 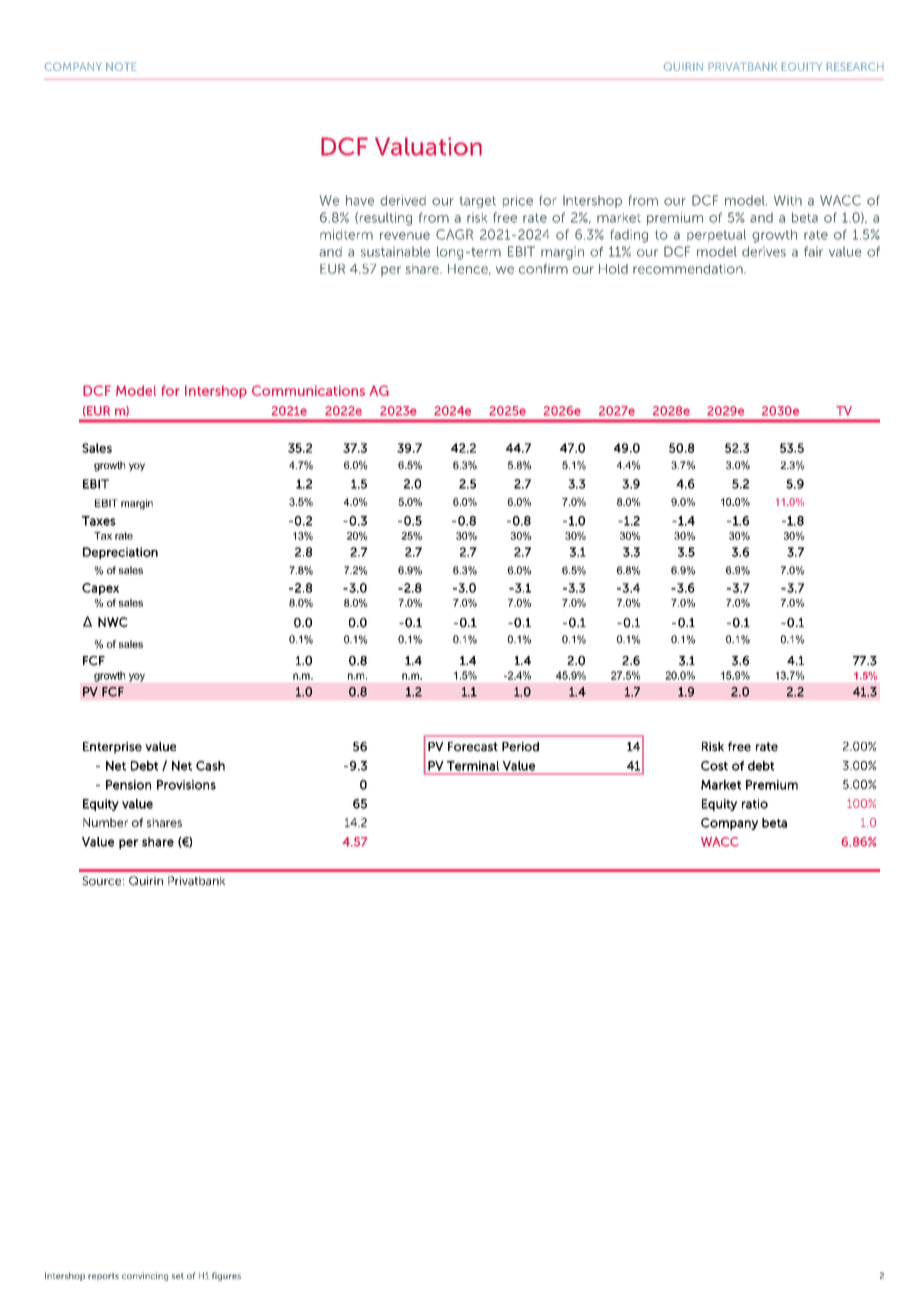 I want to click on Cost, so click(x=714, y=766).
